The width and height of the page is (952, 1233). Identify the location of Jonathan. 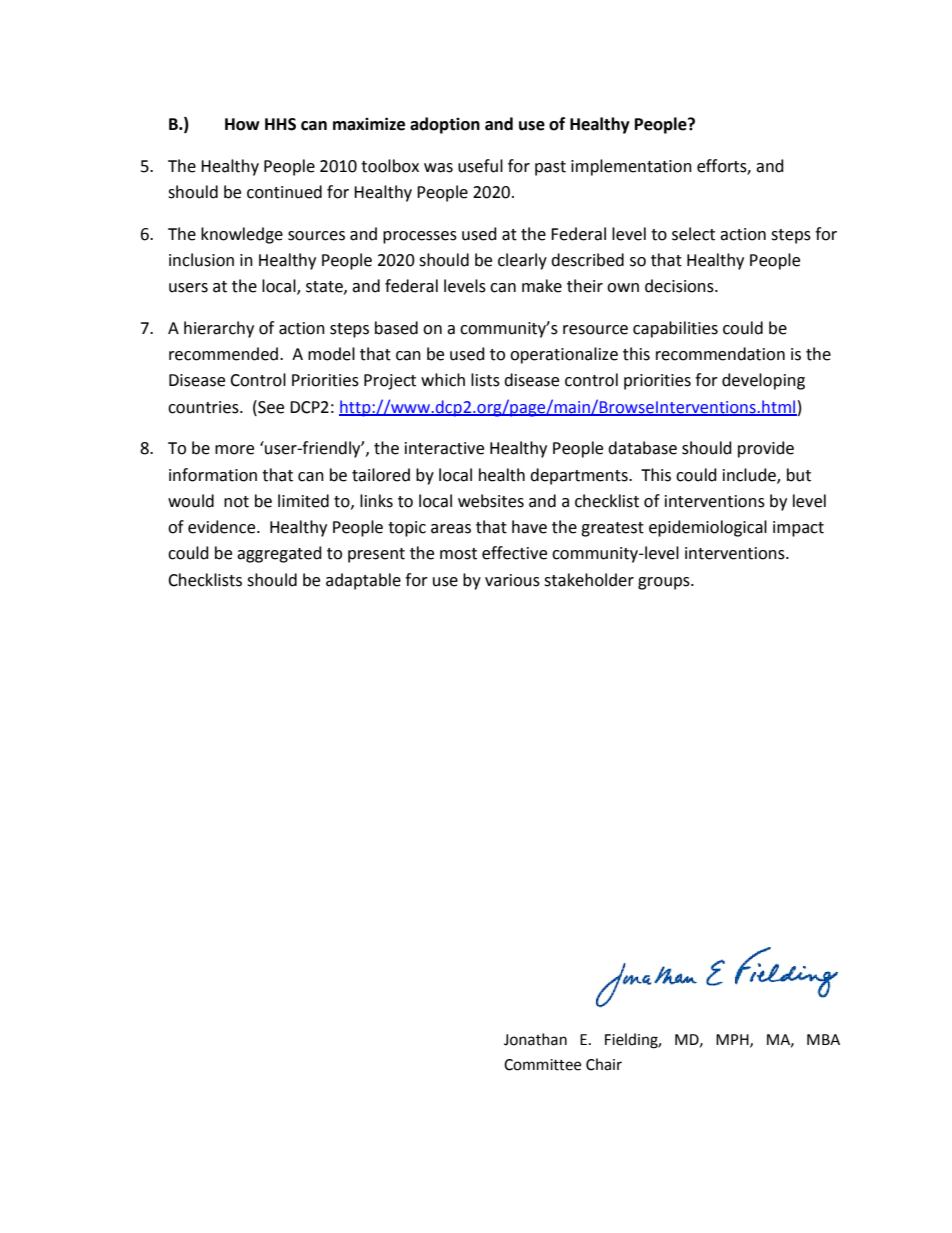
(535, 1039).
